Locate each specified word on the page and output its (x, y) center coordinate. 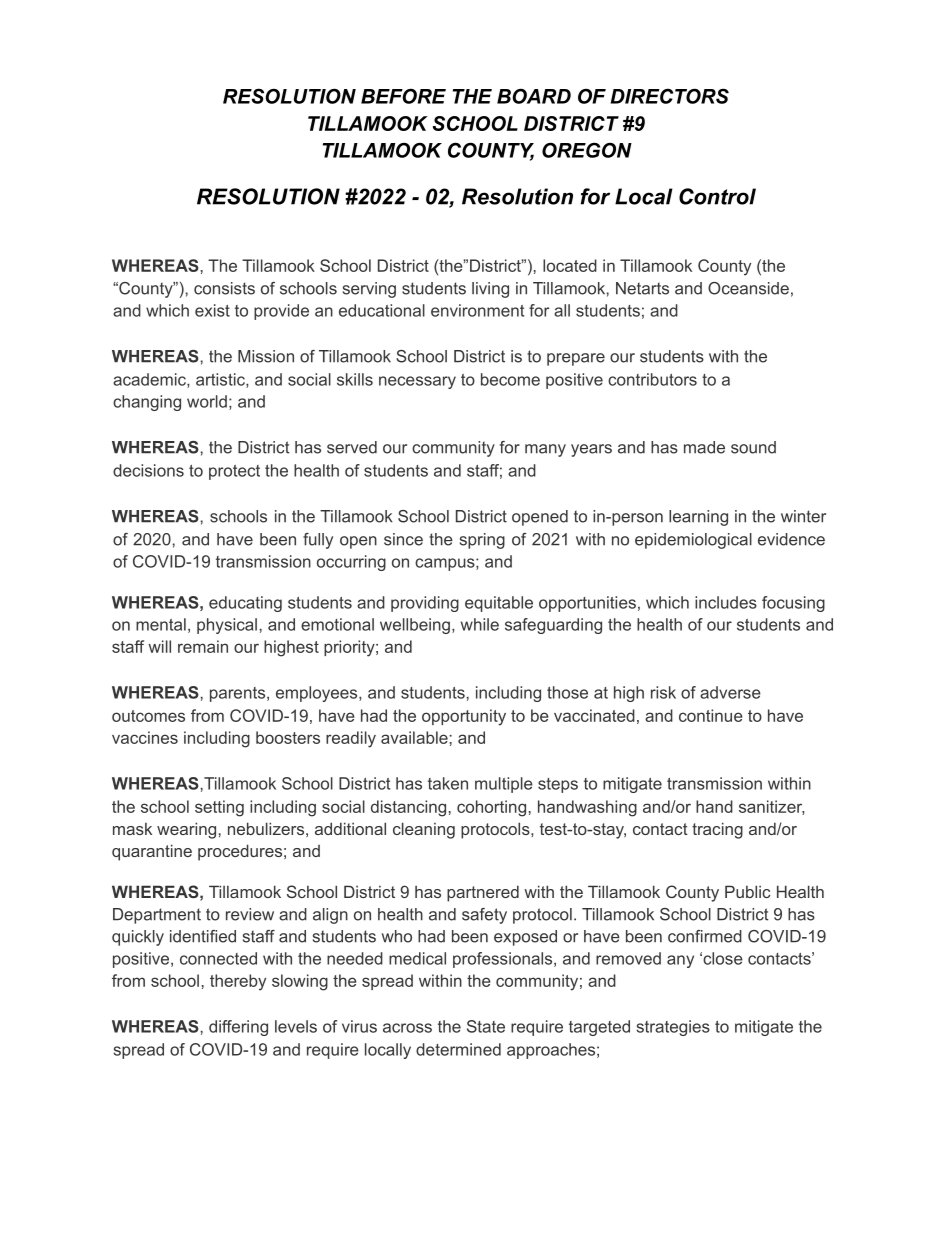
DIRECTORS (670, 96)
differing (238, 1028)
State (486, 1026)
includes (726, 602)
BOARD (534, 96)
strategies (673, 1028)
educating (245, 604)
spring (482, 541)
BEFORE (403, 96)
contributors (652, 379)
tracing (717, 830)
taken (448, 783)
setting (219, 808)
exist (212, 310)
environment (477, 310)
